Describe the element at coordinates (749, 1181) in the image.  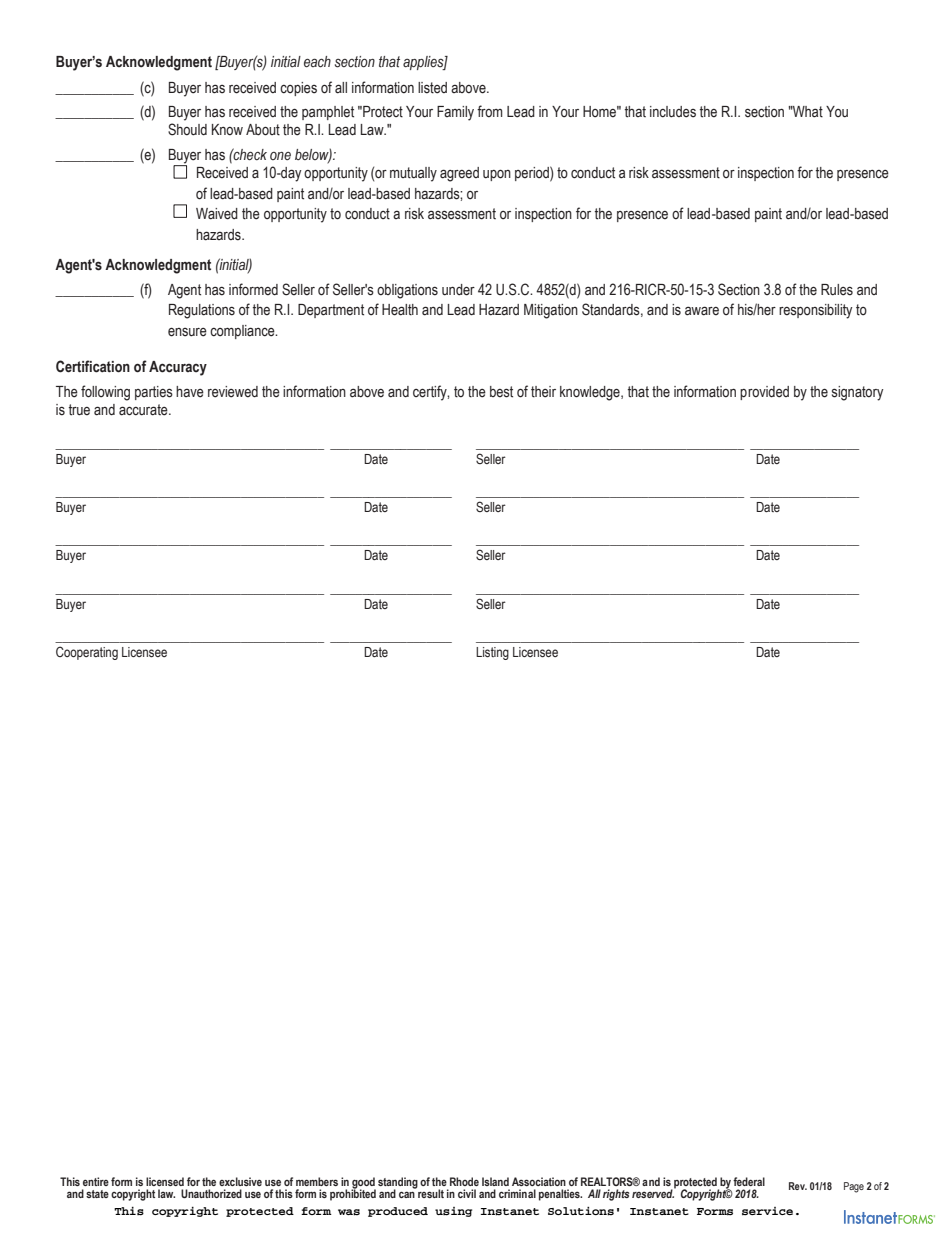
I see `federal` at that location.
